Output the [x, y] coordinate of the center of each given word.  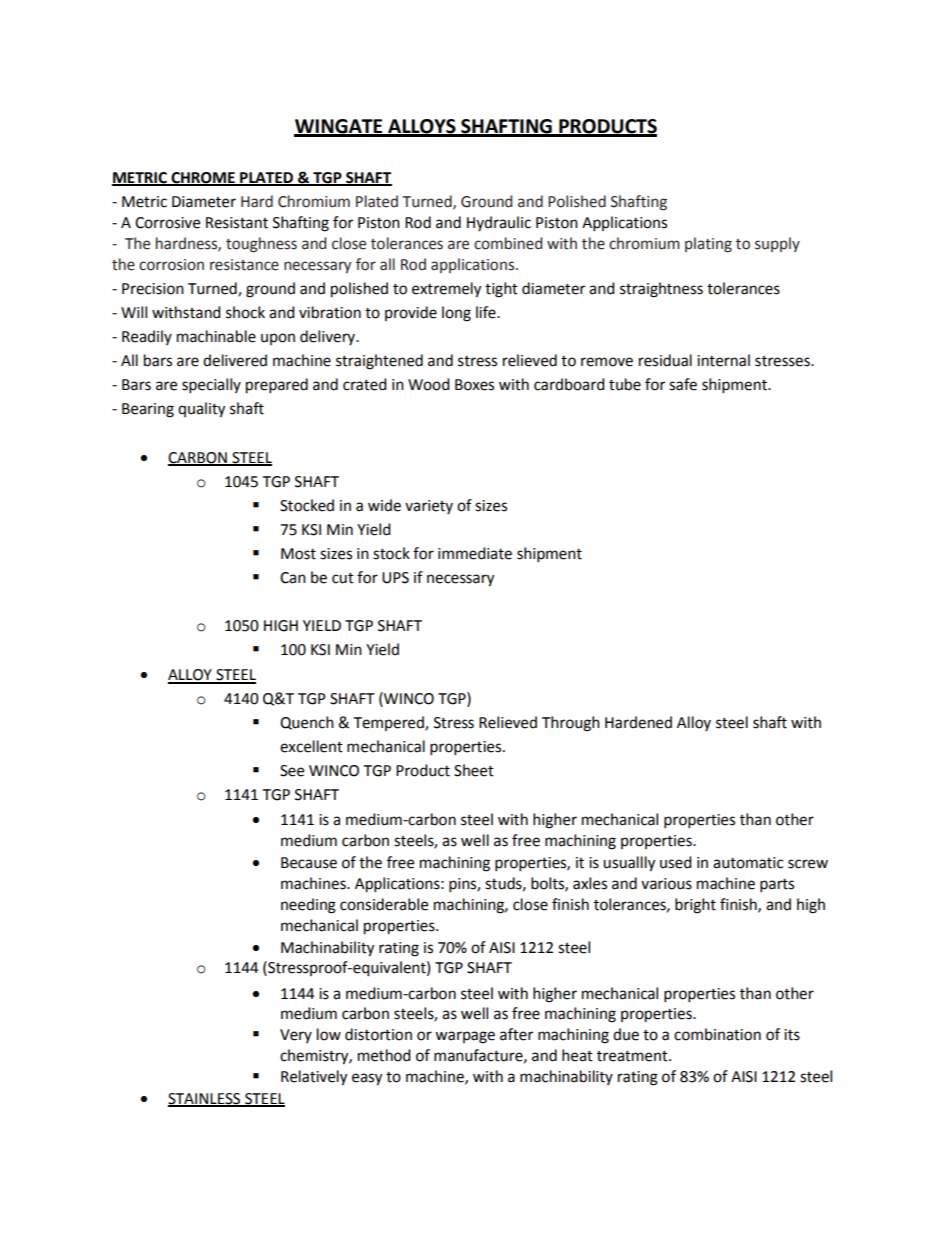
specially [211, 386]
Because [309, 863]
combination [717, 1034]
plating [708, 245]
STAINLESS [205, 1100]
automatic [748, 863]
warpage [465, 1037]
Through [571, 724]
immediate [475, 553]
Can [293, 578]
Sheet [474, 770]
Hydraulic [499, 223]
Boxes [474, 385]
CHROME [203, 178]
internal [723, 360]
